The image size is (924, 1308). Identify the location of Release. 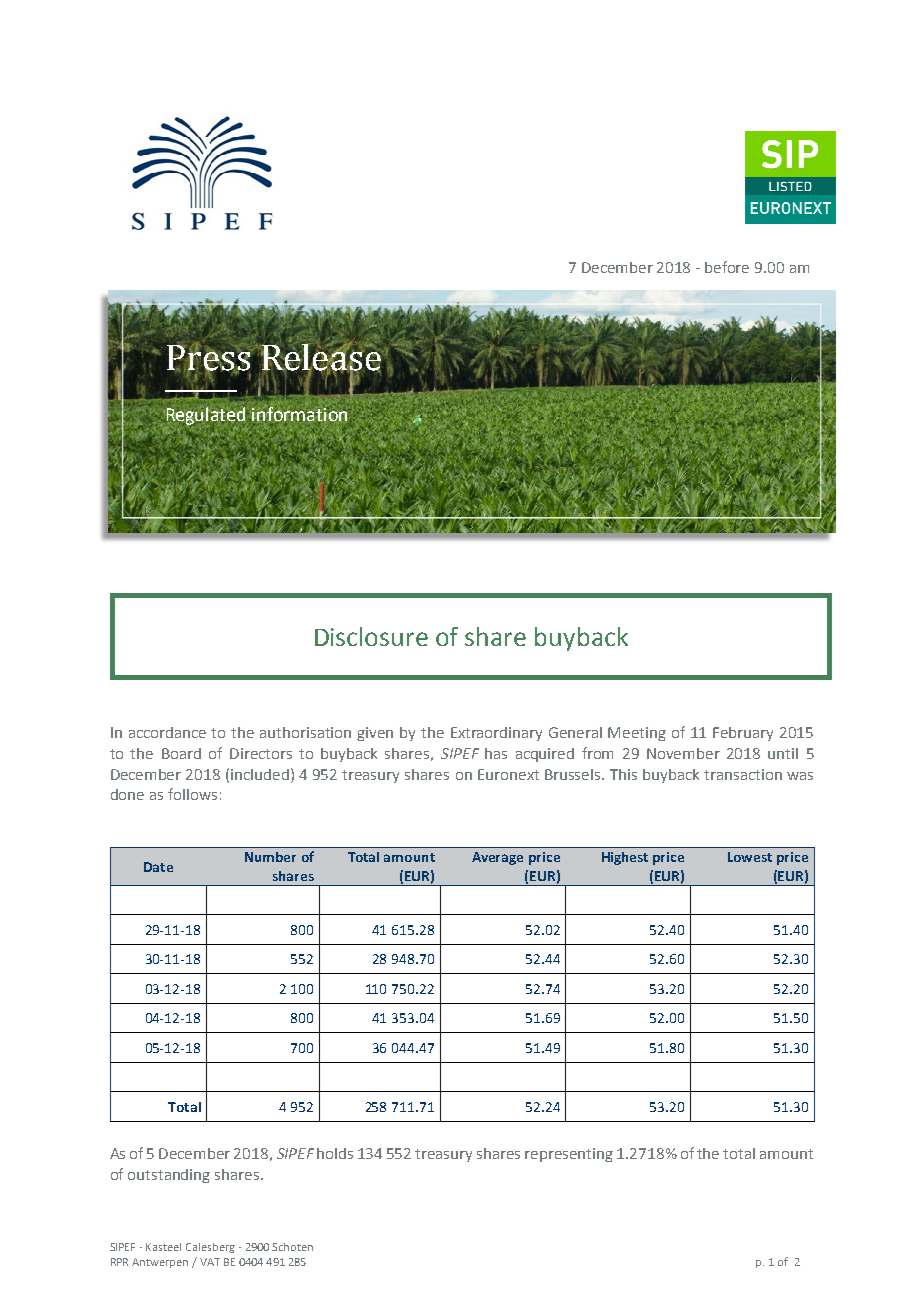
(320, 357).
